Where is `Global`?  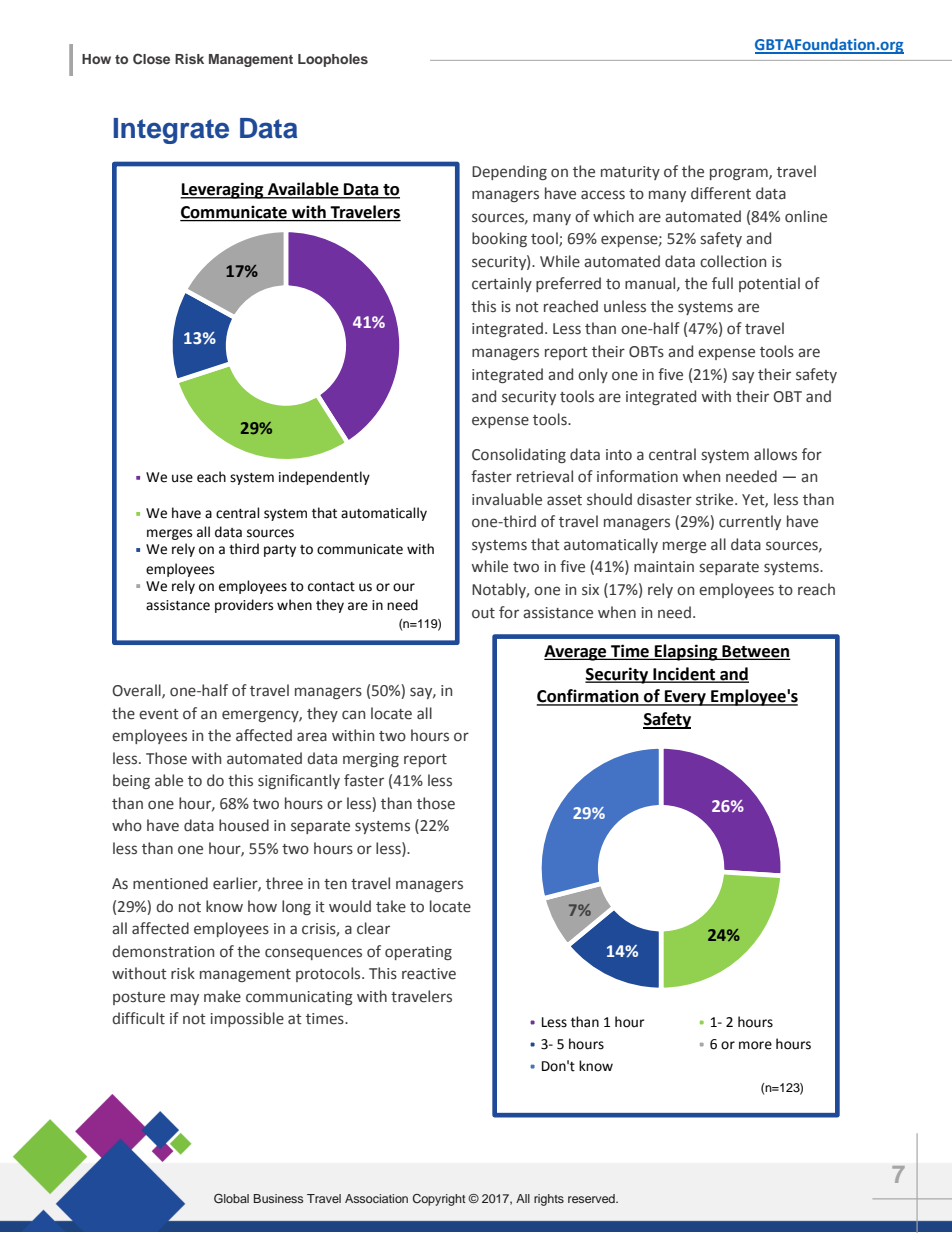
Global is located at coordinates (231, 1199).
